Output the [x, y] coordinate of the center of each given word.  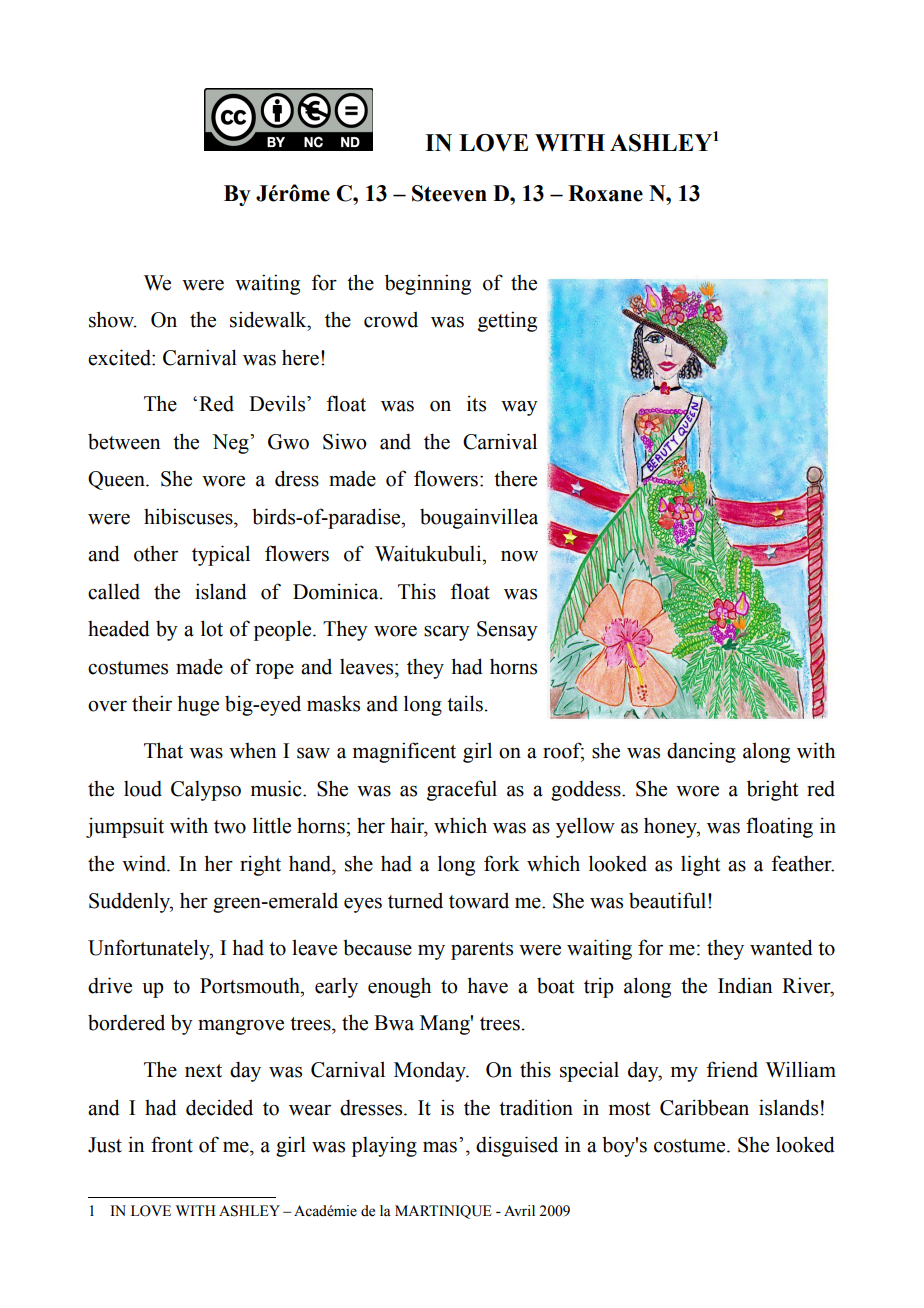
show [112, 319]
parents [482, 951]
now [519, 556]
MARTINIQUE [443, 1212]
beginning [428, 284]
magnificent [404, 752]
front [172, 1144]
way [519, 408]
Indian [745, 985]
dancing [701, 752]
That [163, 750]
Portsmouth [251, 986]
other [156, 554]
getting [507, 321]
